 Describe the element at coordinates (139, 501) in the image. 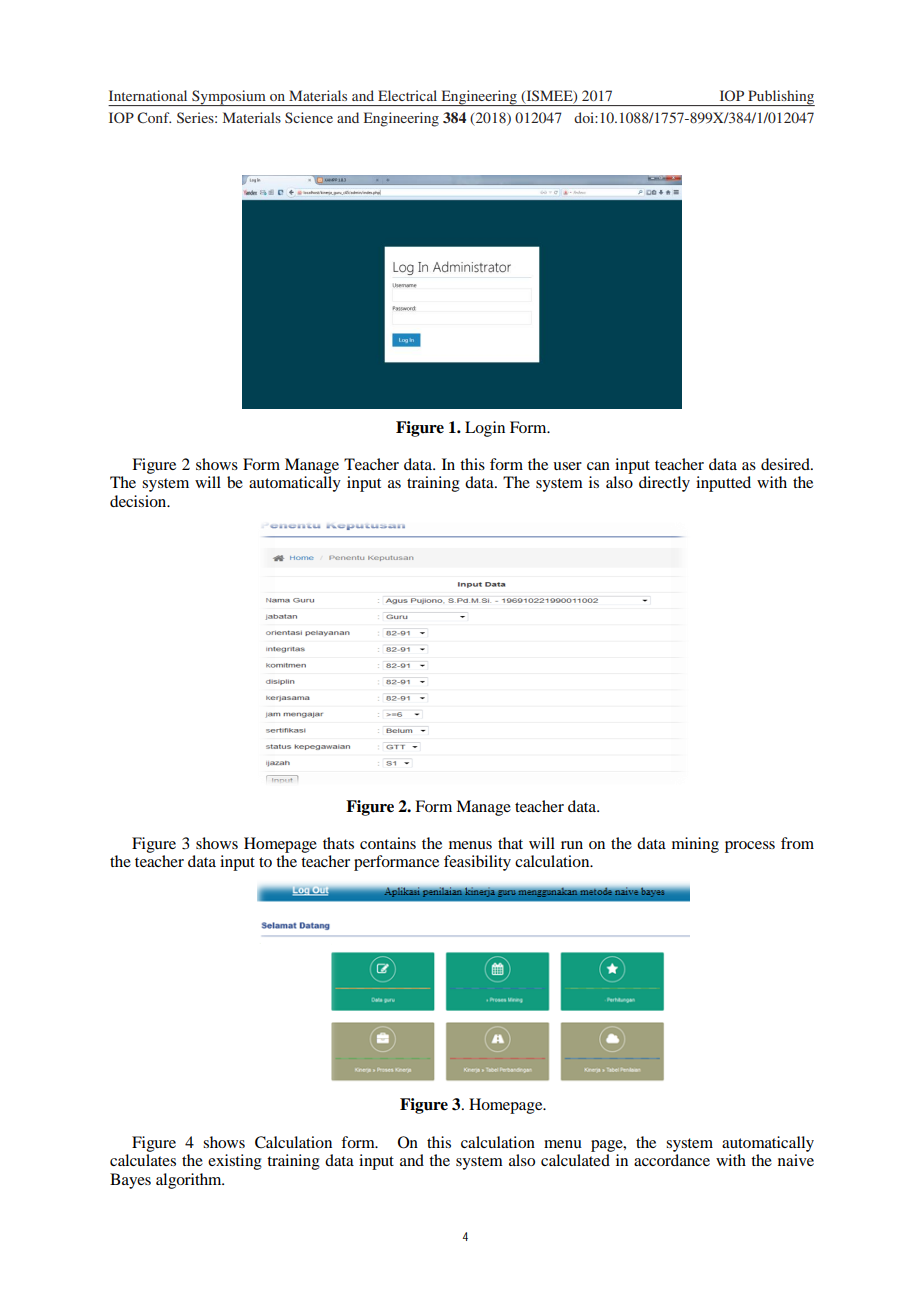

I see `decision` at that location.
